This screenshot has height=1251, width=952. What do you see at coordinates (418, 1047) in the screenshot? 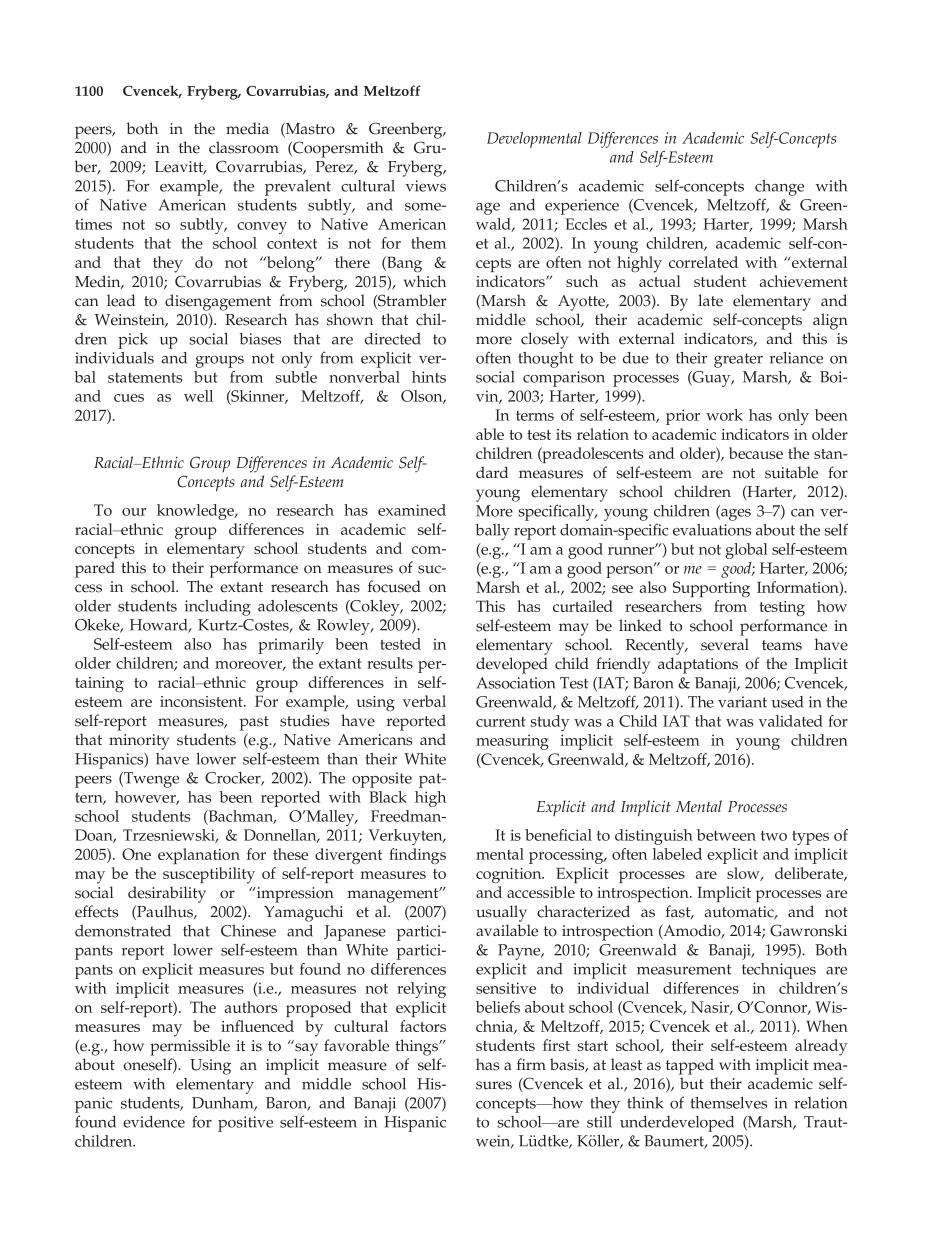
I see `things` at bounding box center [418, 1047].
